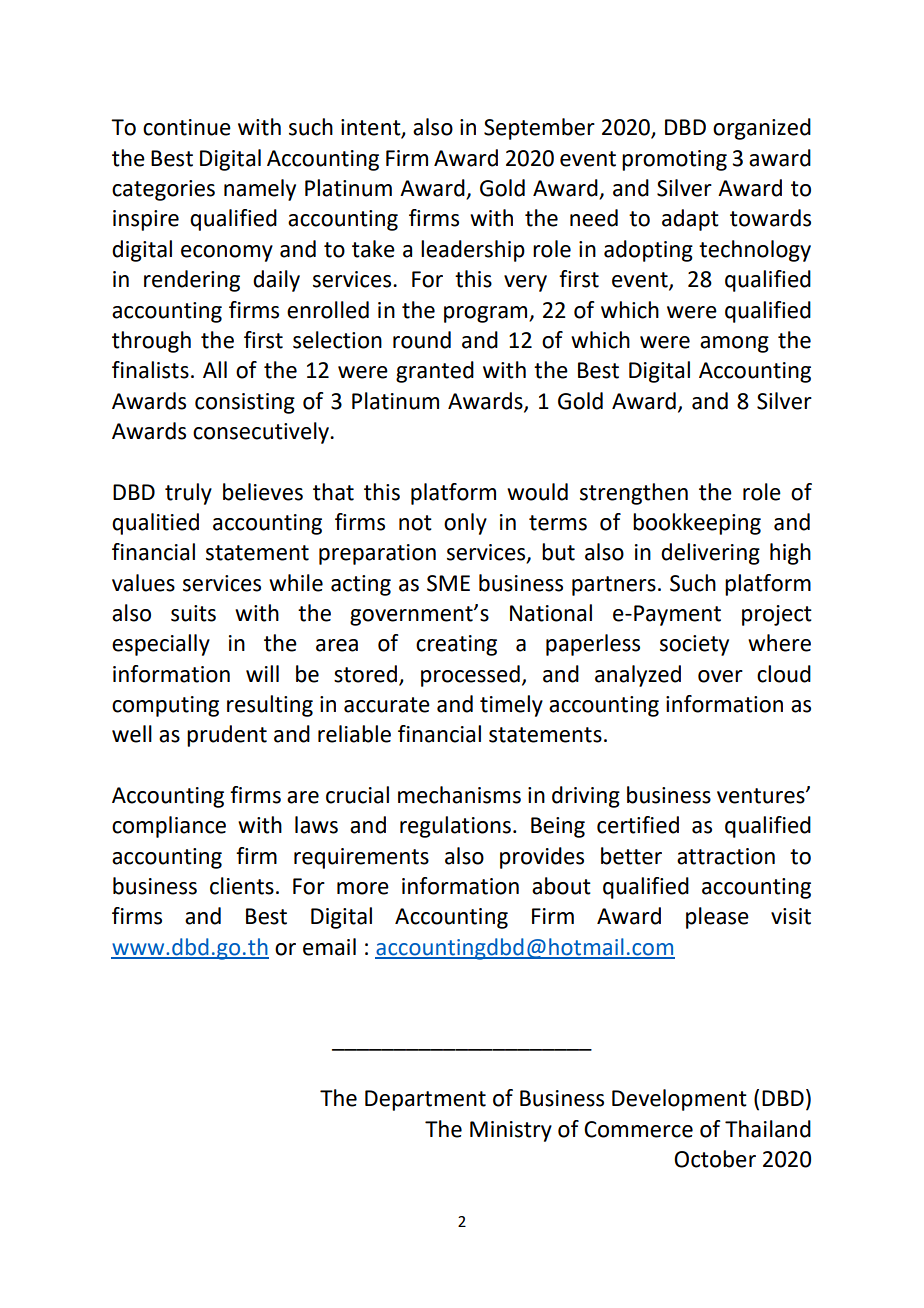  I want to click on Department, so click(425, 1100).
